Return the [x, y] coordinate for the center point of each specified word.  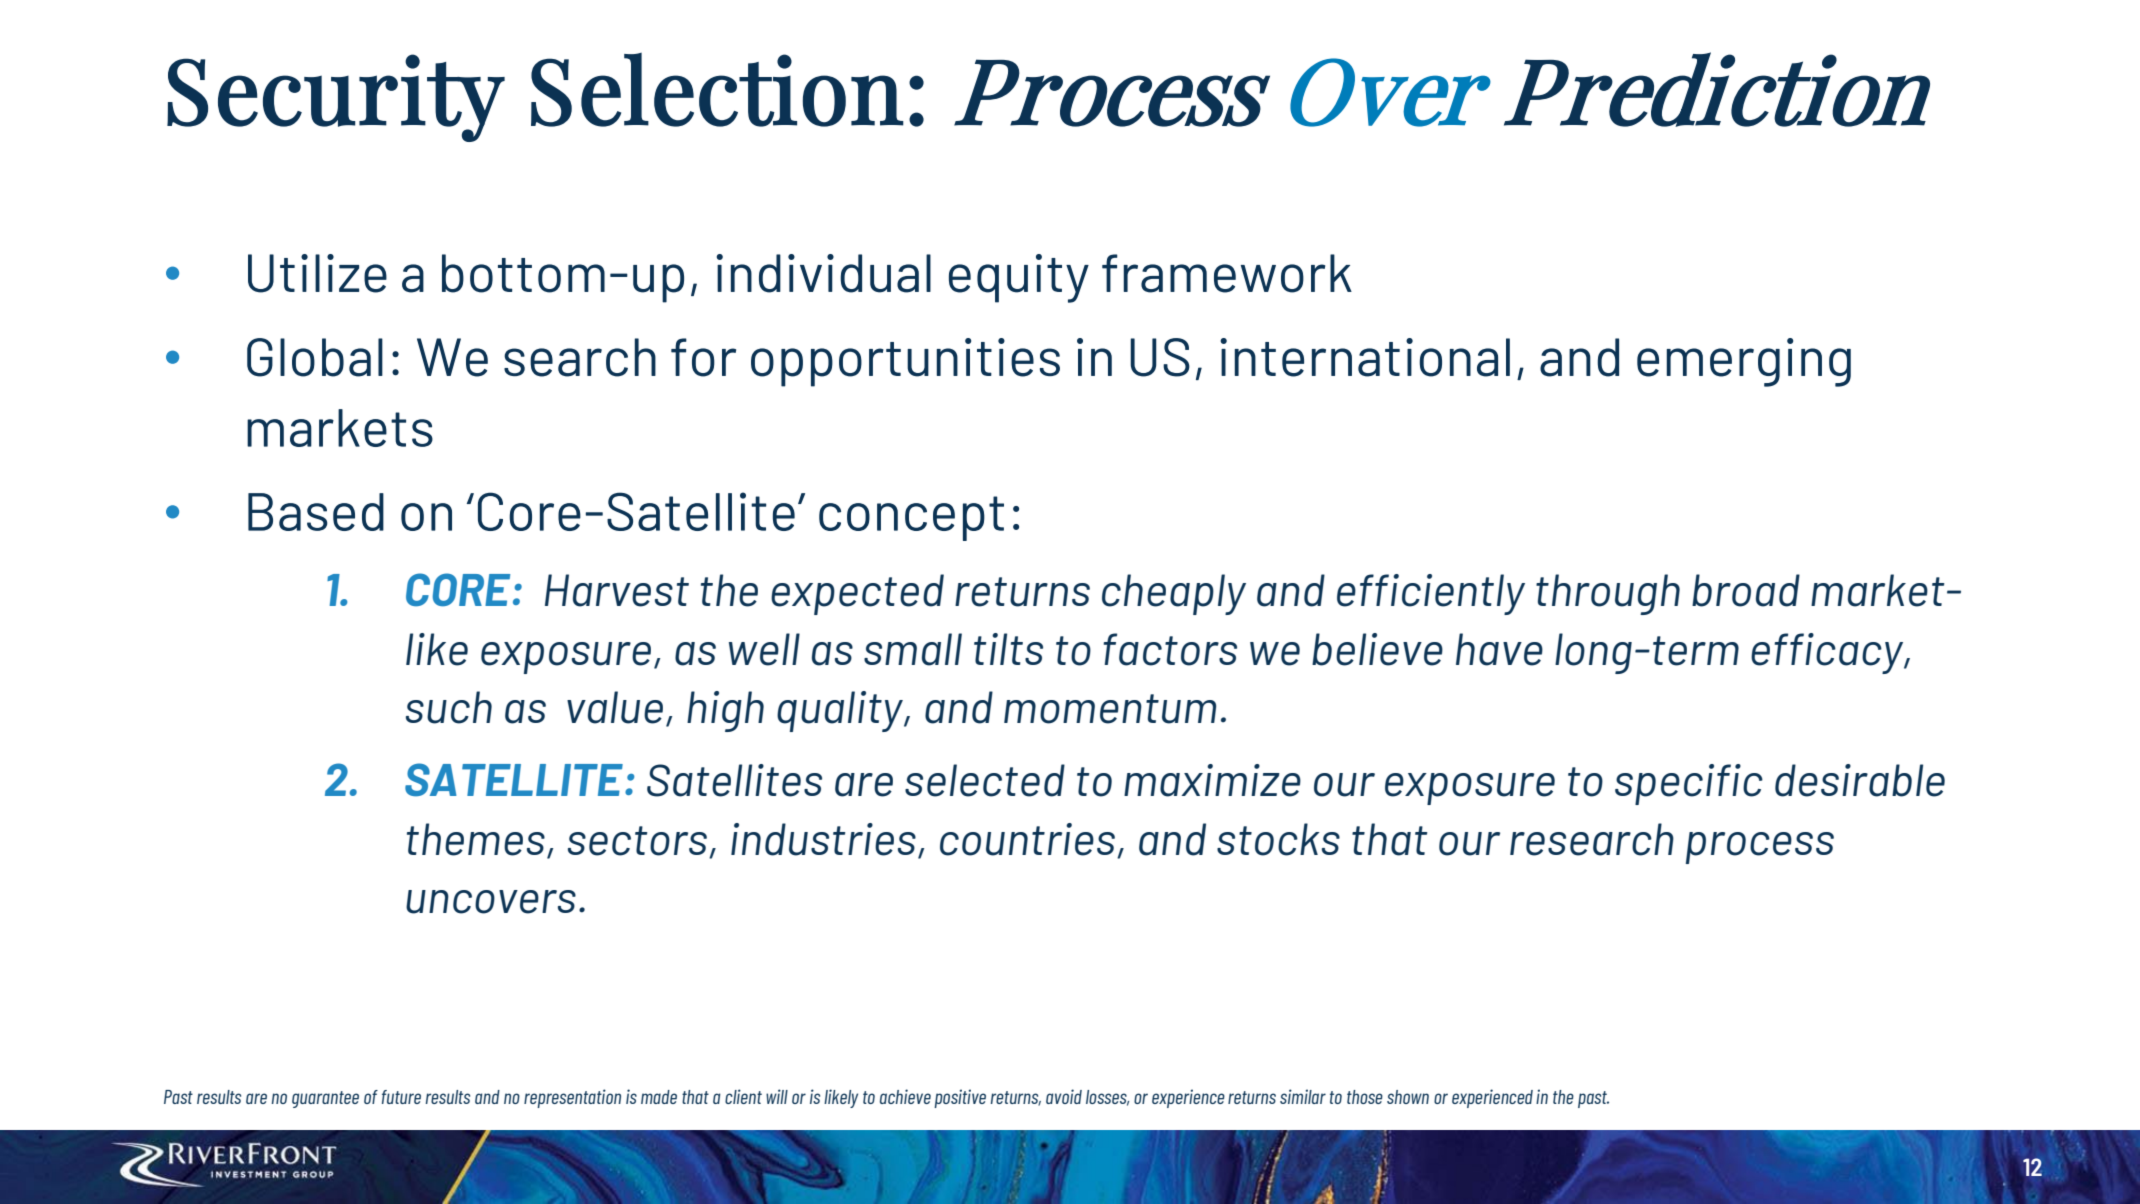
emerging [1744, 362]
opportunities [905, 362]
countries [1027, 839]
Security [336, 98]
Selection [717, 90]
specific [1689, 784]
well [764, 649]
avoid [1064, 1096]
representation [572, 1098]
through [1608, 594]
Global [315, 357]
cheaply [1174, 594]
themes [476, 839]
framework [1227, 273]
